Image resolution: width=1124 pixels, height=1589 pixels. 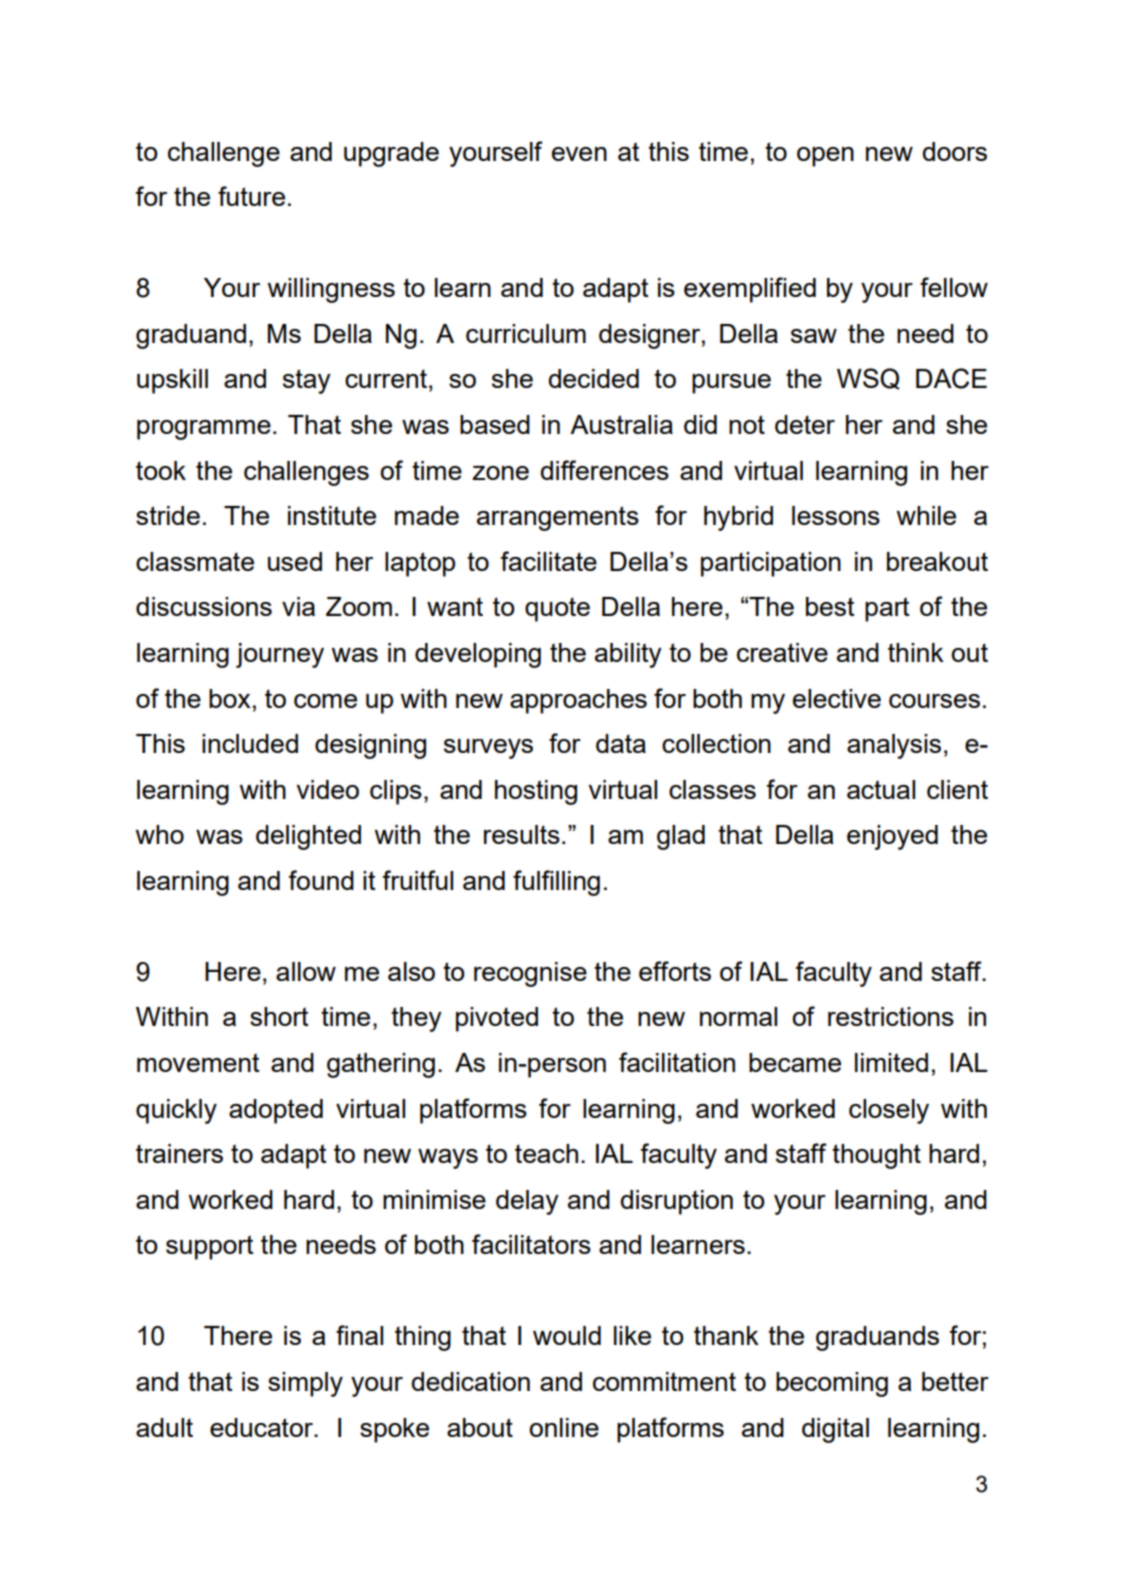 What do you see at coordinates (536, 792) in the screenshot?
I see `hosting` at bounding box center [536, 792].
